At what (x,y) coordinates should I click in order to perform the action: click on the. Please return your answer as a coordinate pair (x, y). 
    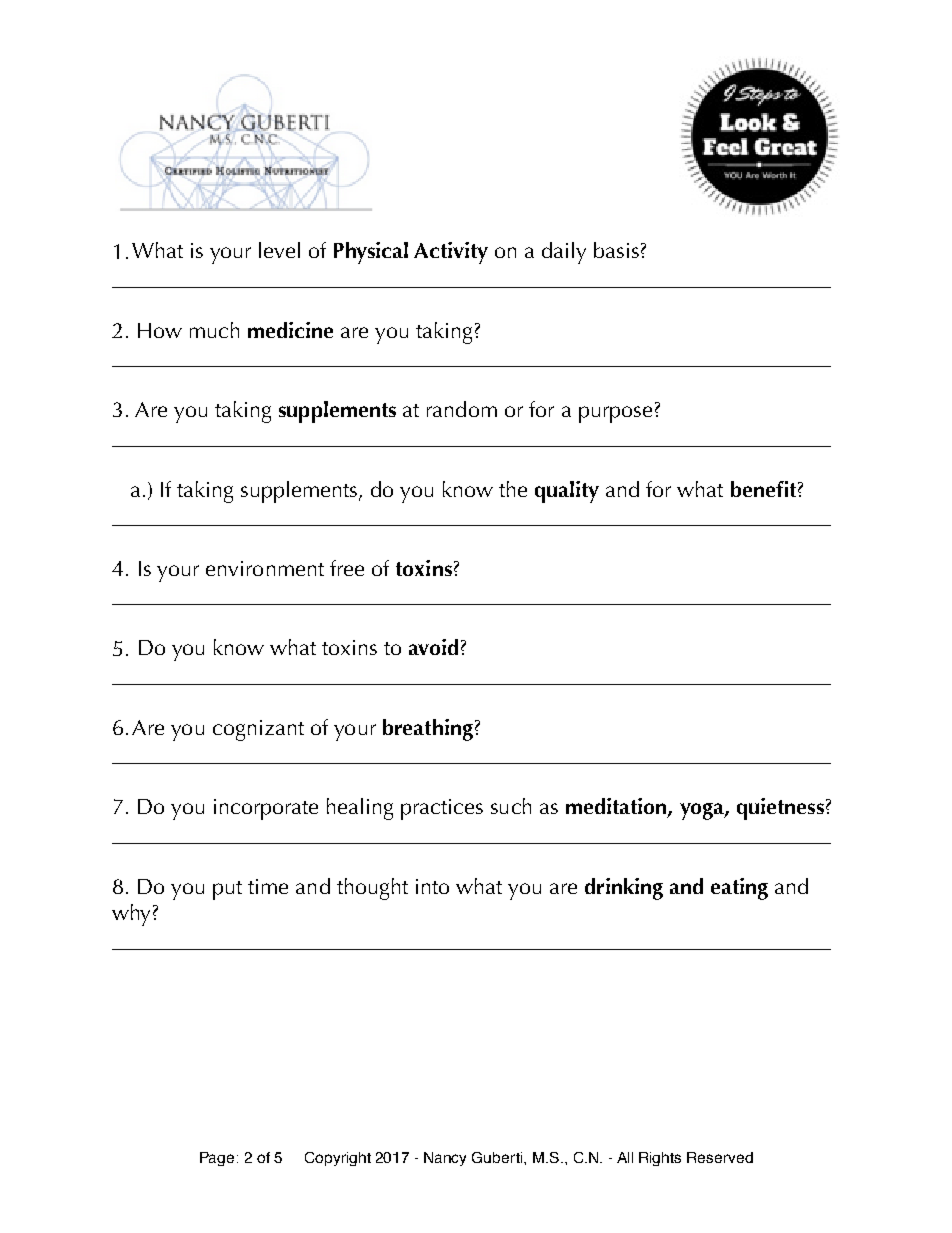
    Looking at the image, I should click on (513, 489).
